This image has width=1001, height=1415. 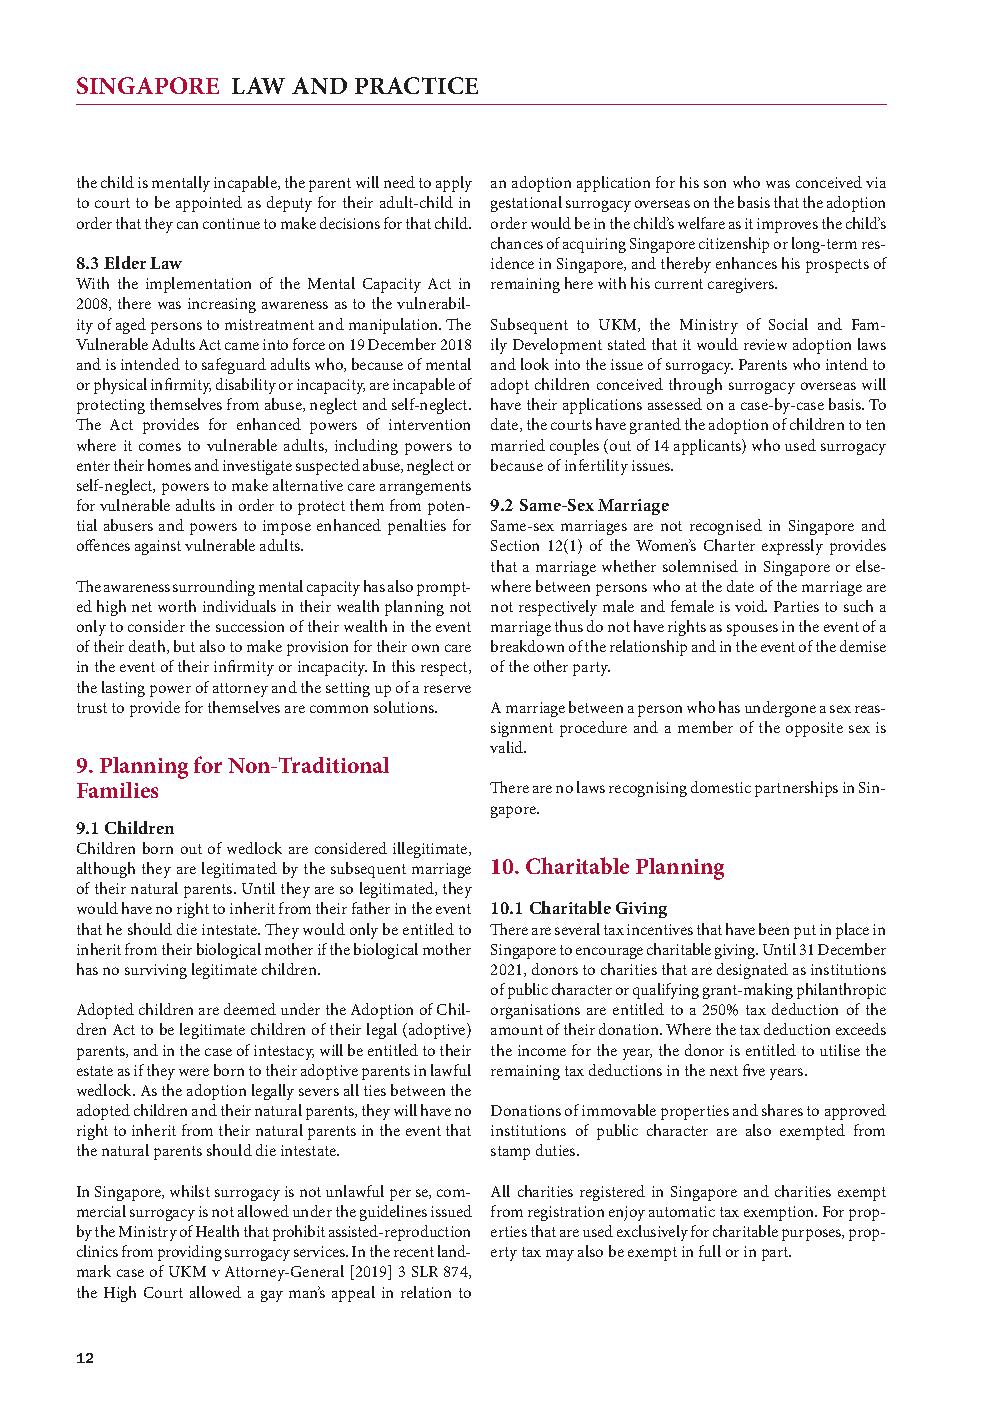 I want to click on Section, so click(x=515, y=545).
